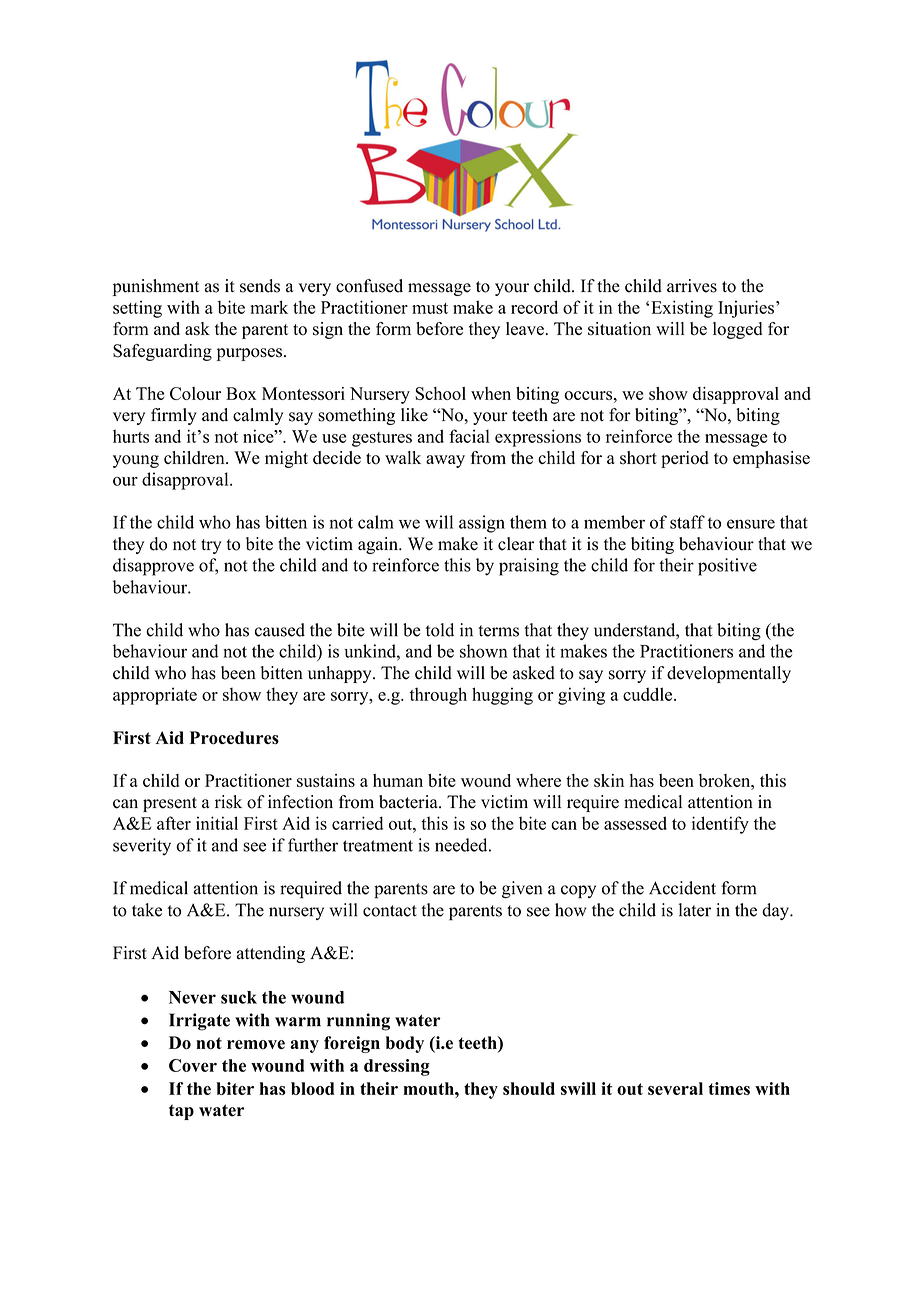 Image resolution: width=924 pixels, height=1308 pixels. I want to click on contact, so click(390, 911).
